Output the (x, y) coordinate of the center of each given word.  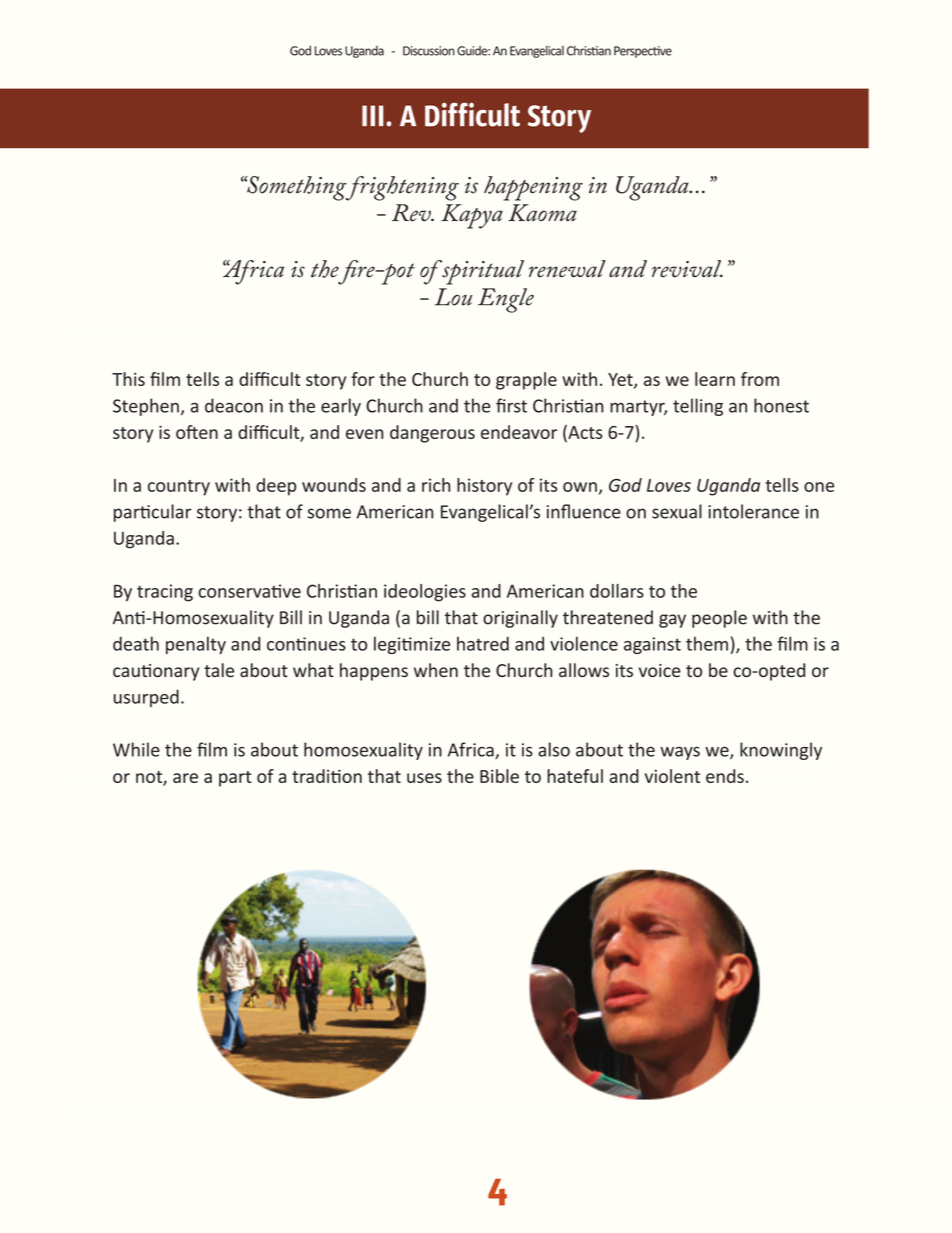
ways (680, 753)
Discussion (429, 51)
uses (424, 778)
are (185, 778)
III (373, 115)
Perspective (643, 52)
